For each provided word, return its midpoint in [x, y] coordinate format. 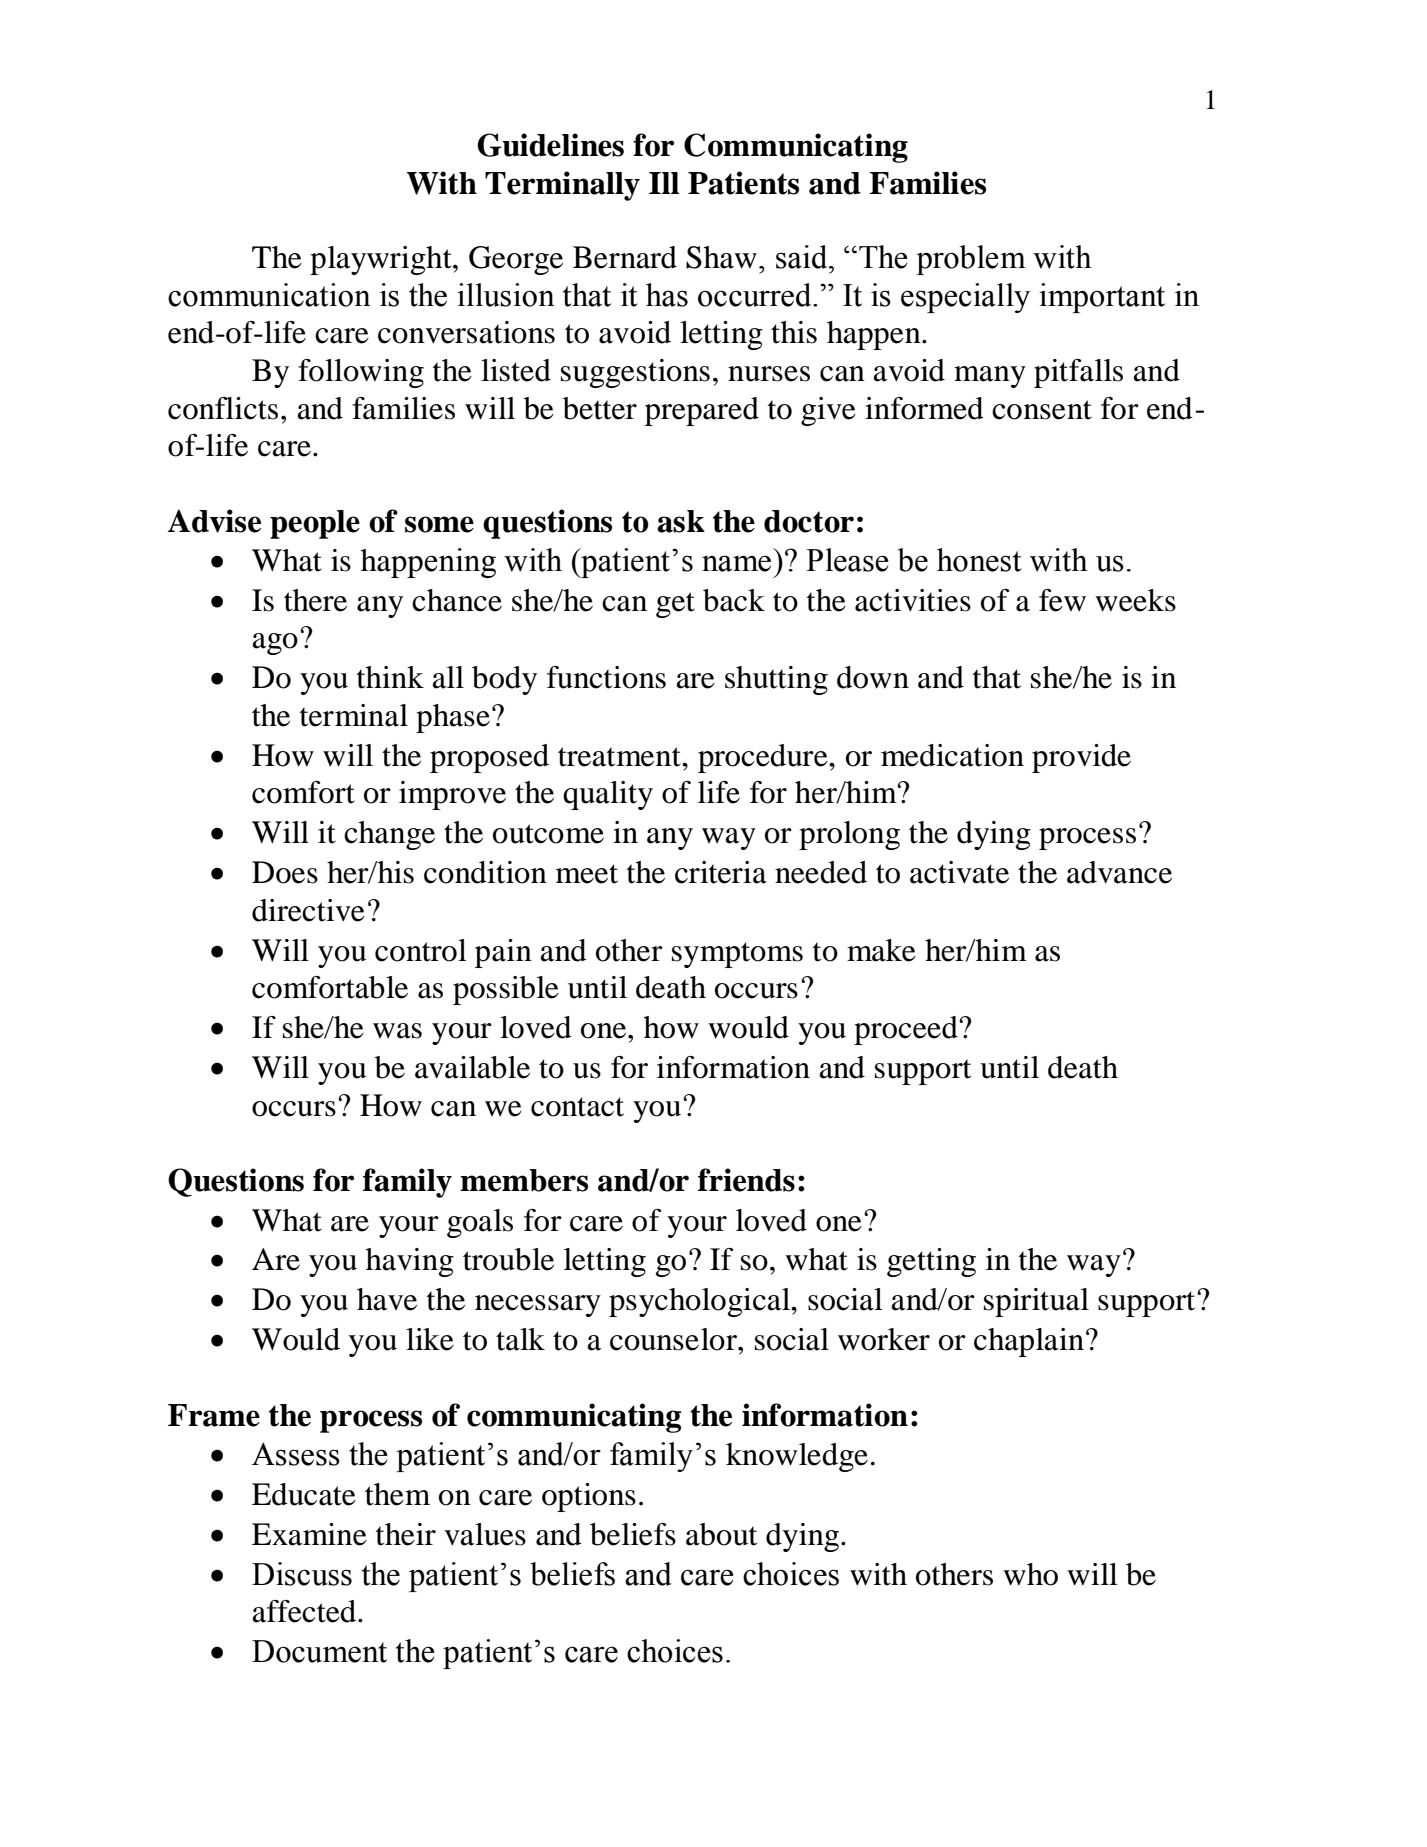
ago [275, 644]
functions [606, 677]
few [1062, 600]
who [1030, 1574]
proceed [907, 1030]
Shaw [721, 257]
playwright [382, 260]
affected [305, 1611]
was [397, 1031]
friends [746, 1180]
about [721, 1534]
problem [971, 260]
